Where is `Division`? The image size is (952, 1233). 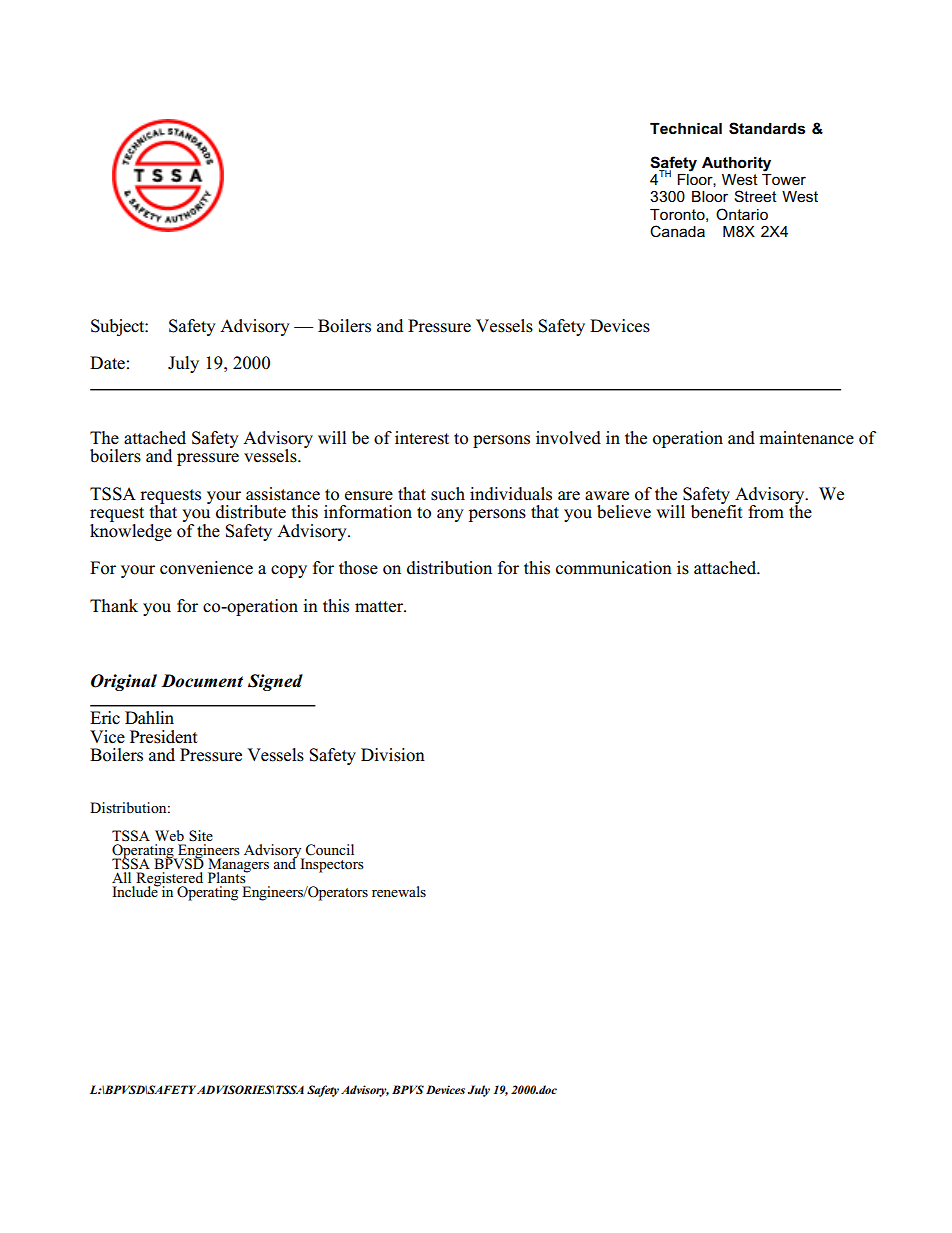 Division is located at coordinates (393, 755).
